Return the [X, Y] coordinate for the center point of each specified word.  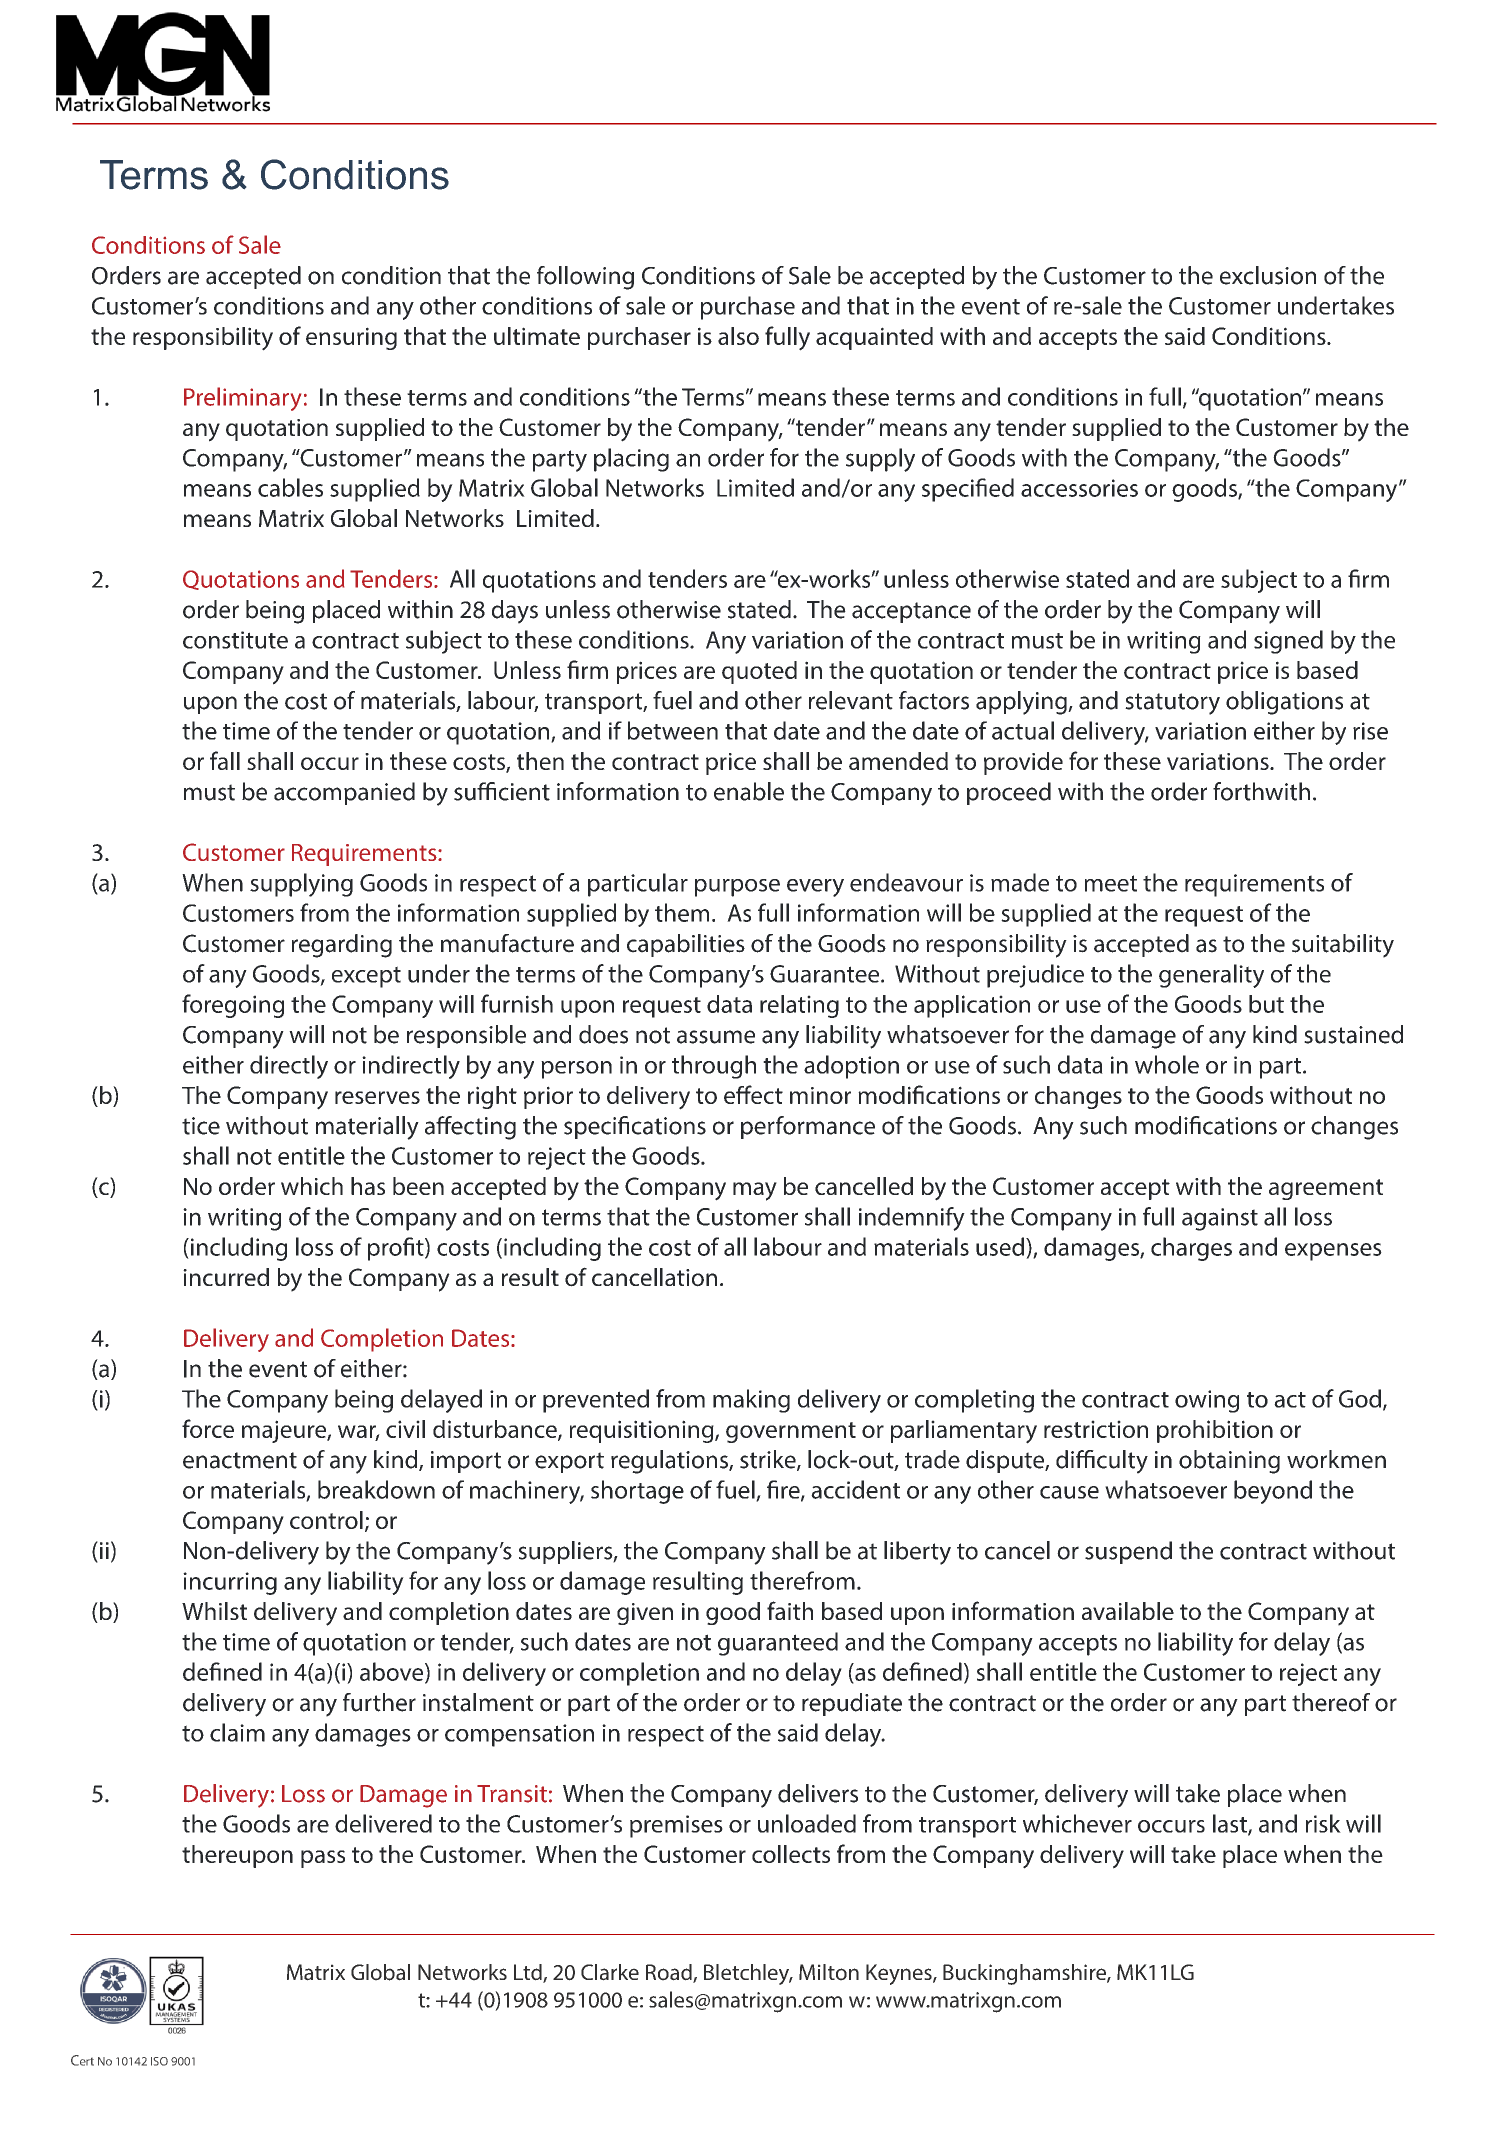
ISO [159, 2061]
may [755, 1191]
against [1220, 1219]
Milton [829, 1972]
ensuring [351, 338]
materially [367, 1128]
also [738, 336]
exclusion [1268, 275]
